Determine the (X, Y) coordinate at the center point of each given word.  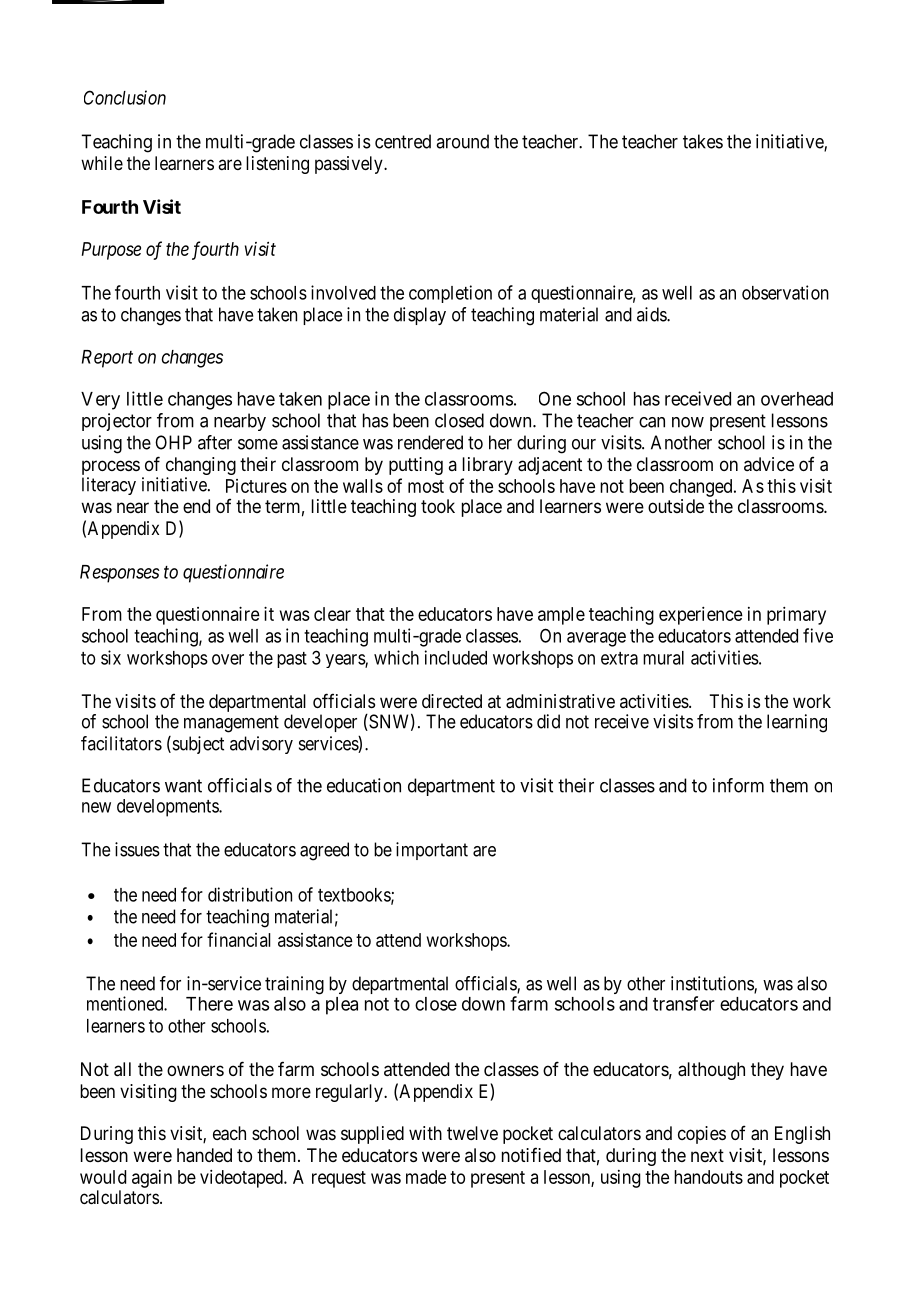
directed (452, 701)
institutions (713, 984)
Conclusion (125, 97)
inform (738, 785)
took (438, 506)
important (432, 851)
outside (676, 506)
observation (785, 292)
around (462, 141)
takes (703, 141)
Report (107, 359)
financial (239, 939)
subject (197, 745)
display (420, 316)
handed (204, 1155)
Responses (120, 574)
